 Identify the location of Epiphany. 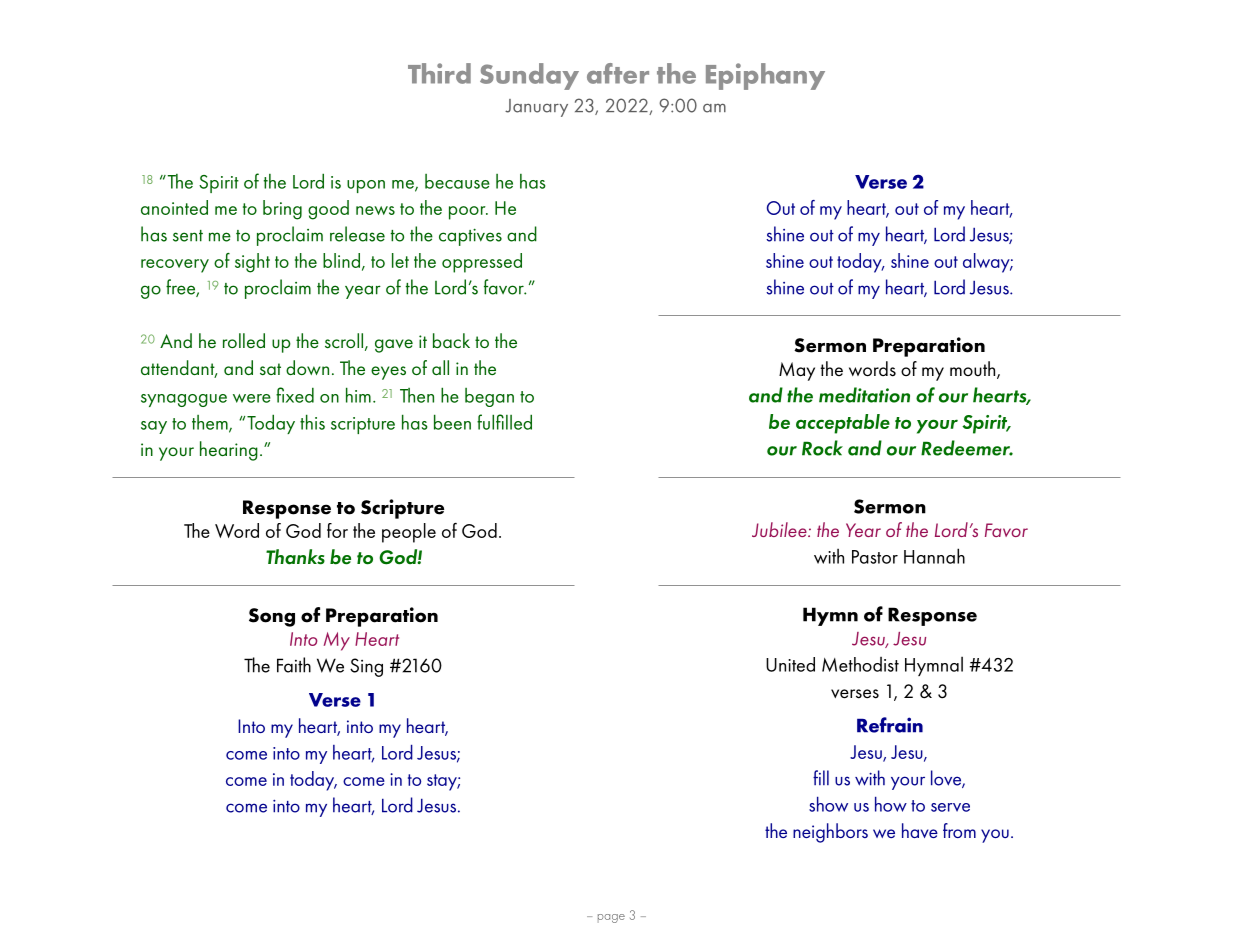
(765, 76).
